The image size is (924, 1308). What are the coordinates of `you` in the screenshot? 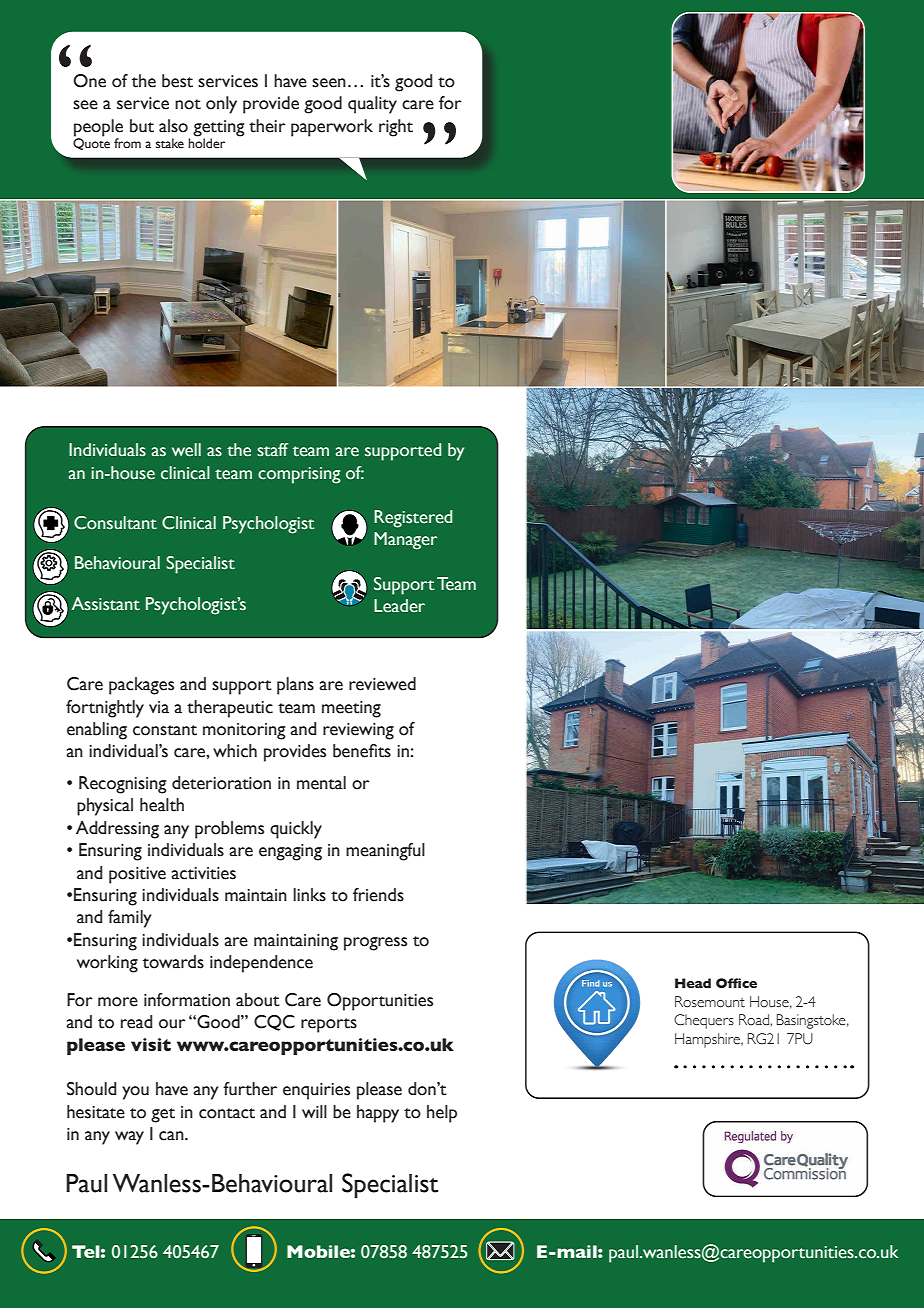 It's located at (135, 1093).
